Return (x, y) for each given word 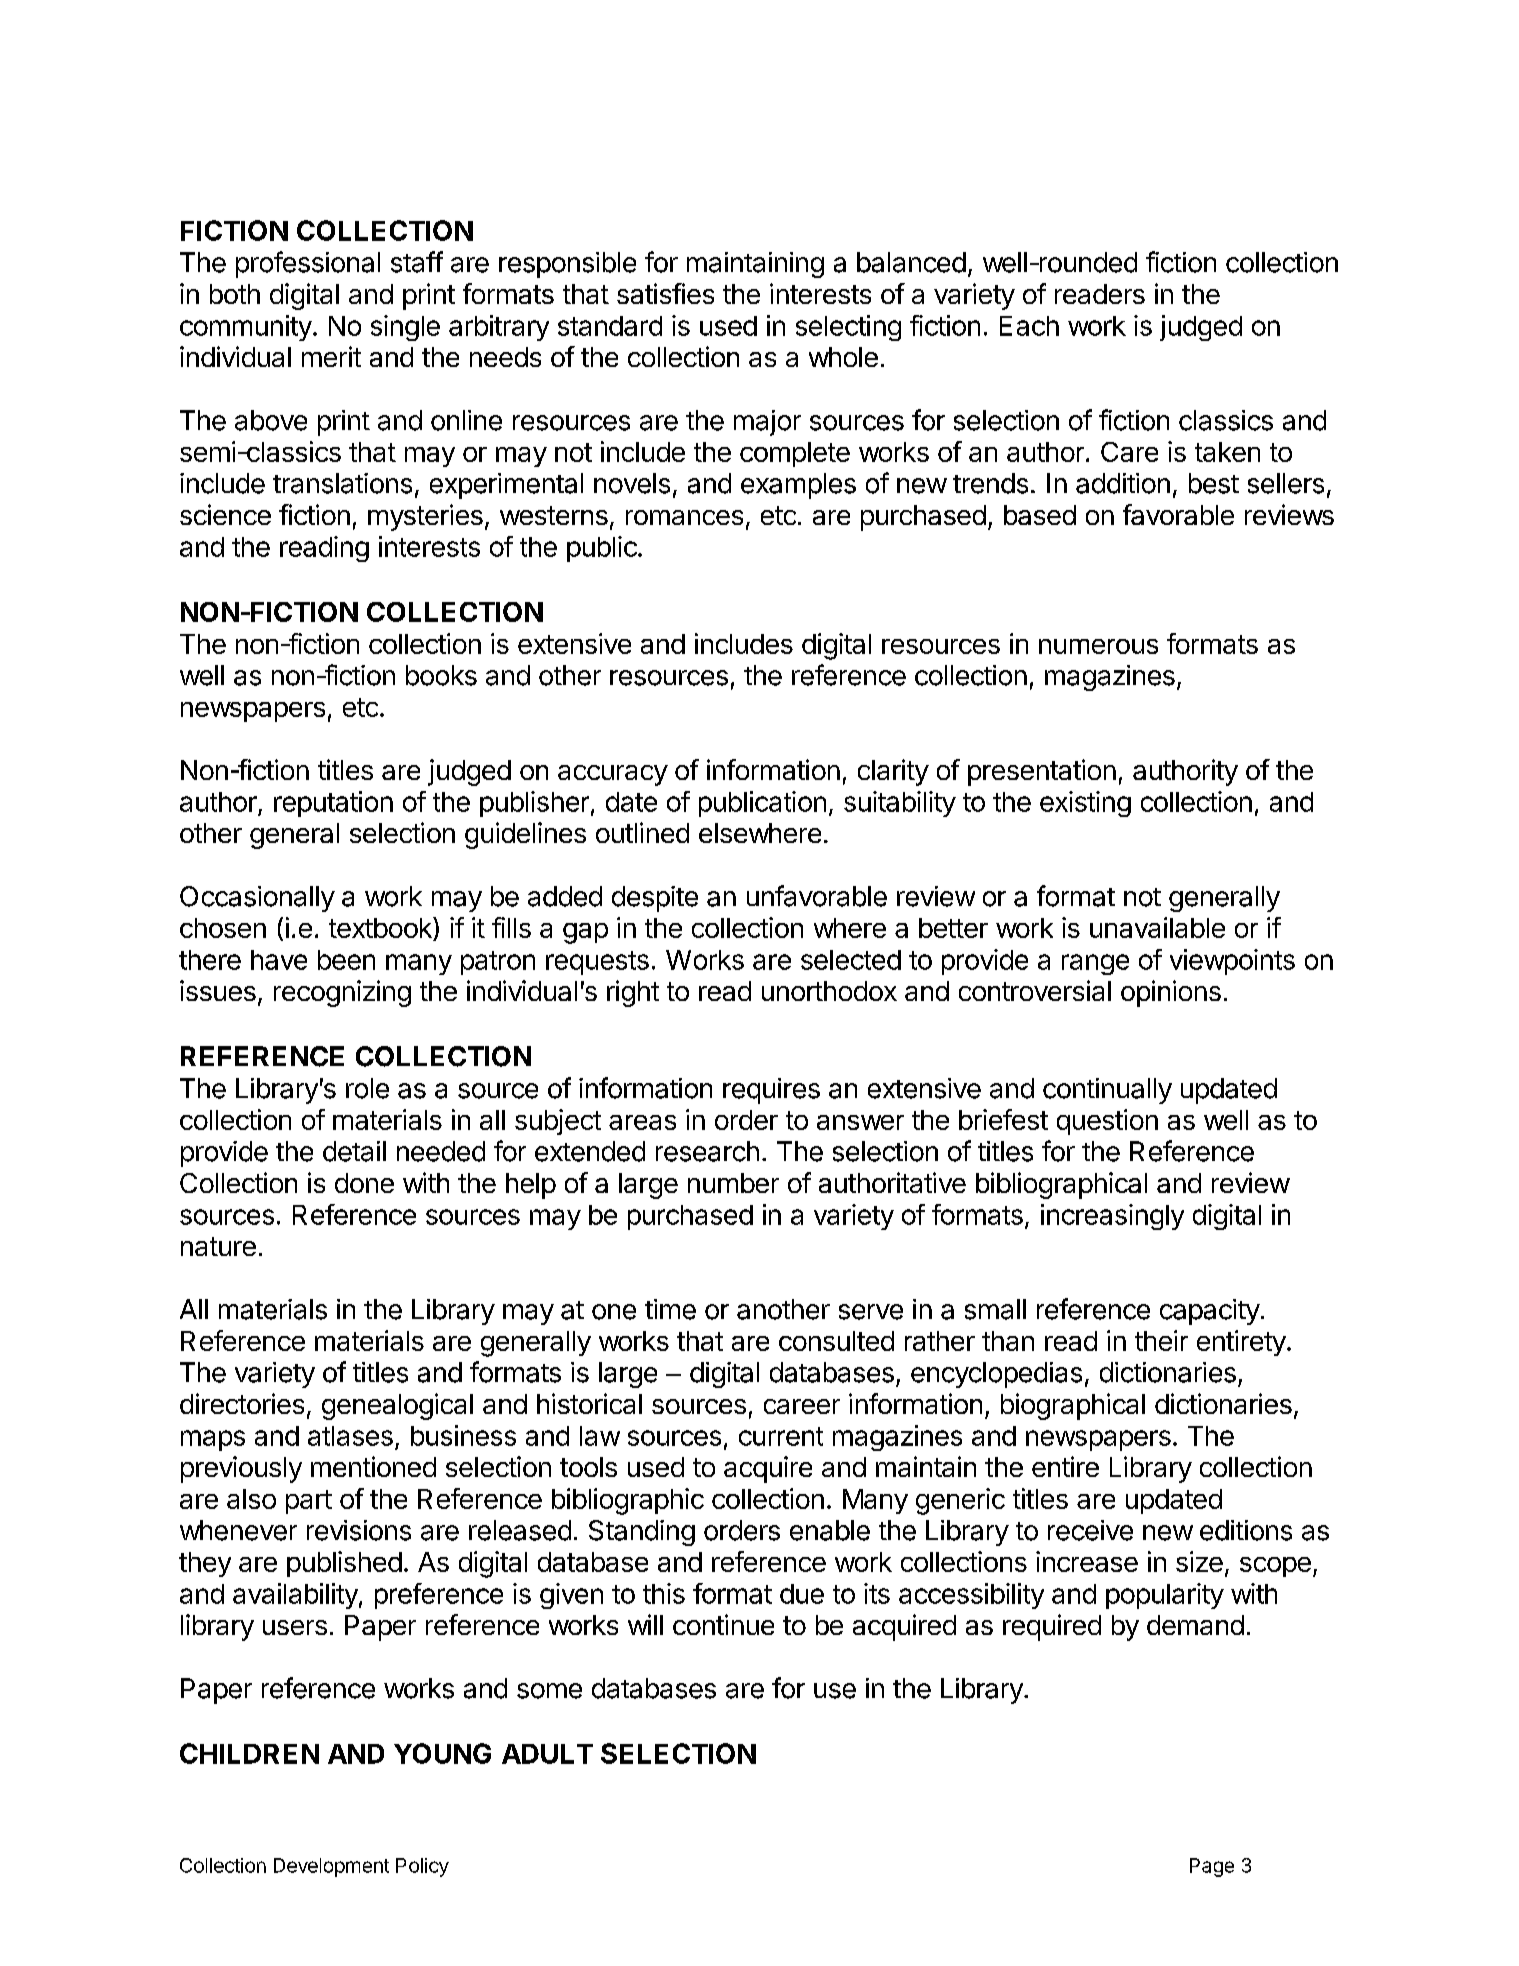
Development (331, 1867)
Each (1029, 326)
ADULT (547, 1754)
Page (1212, 1867)
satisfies (665, 293)
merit (331, 356)
